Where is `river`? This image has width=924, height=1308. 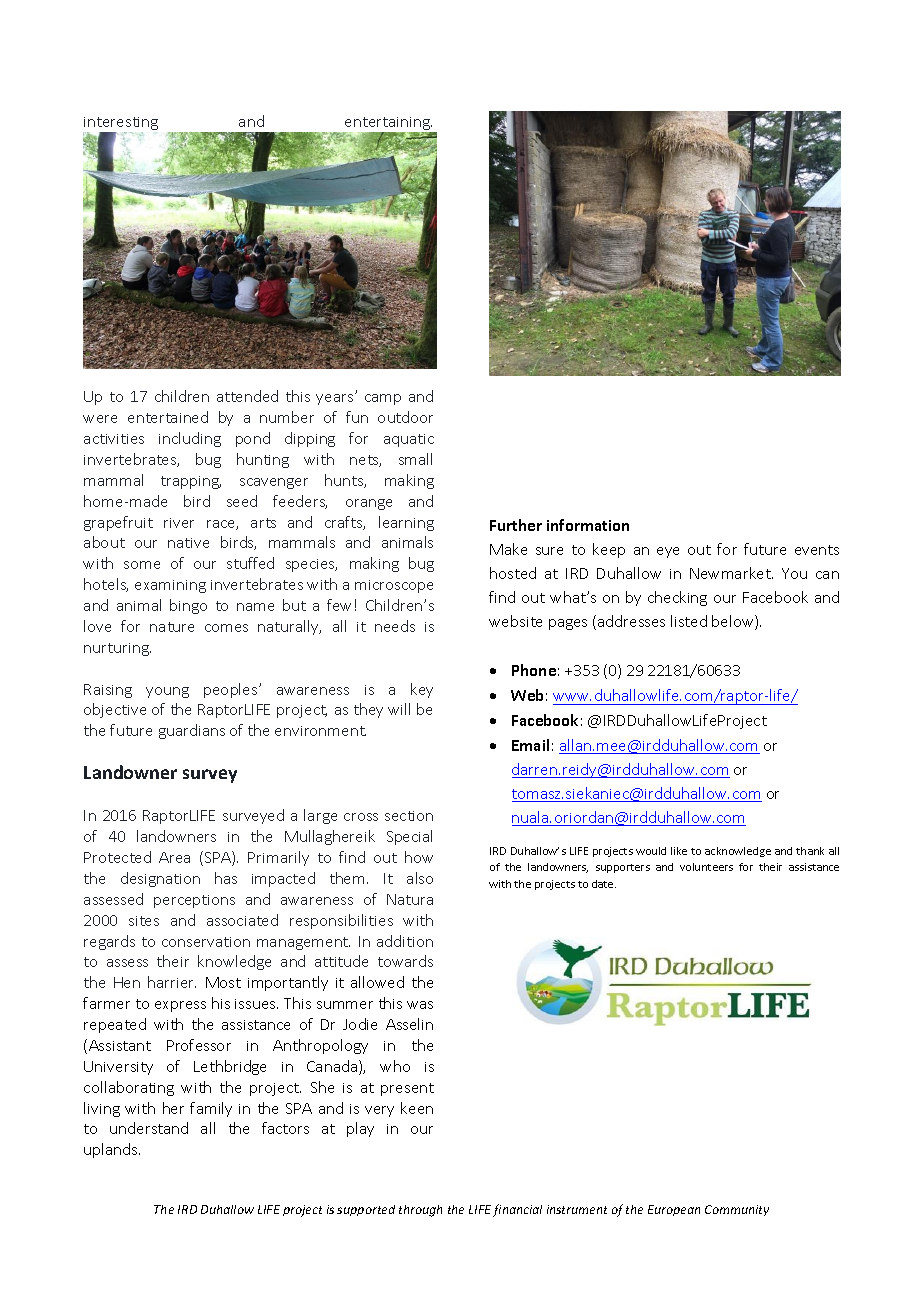 river is located at coordinates (179, 523).
